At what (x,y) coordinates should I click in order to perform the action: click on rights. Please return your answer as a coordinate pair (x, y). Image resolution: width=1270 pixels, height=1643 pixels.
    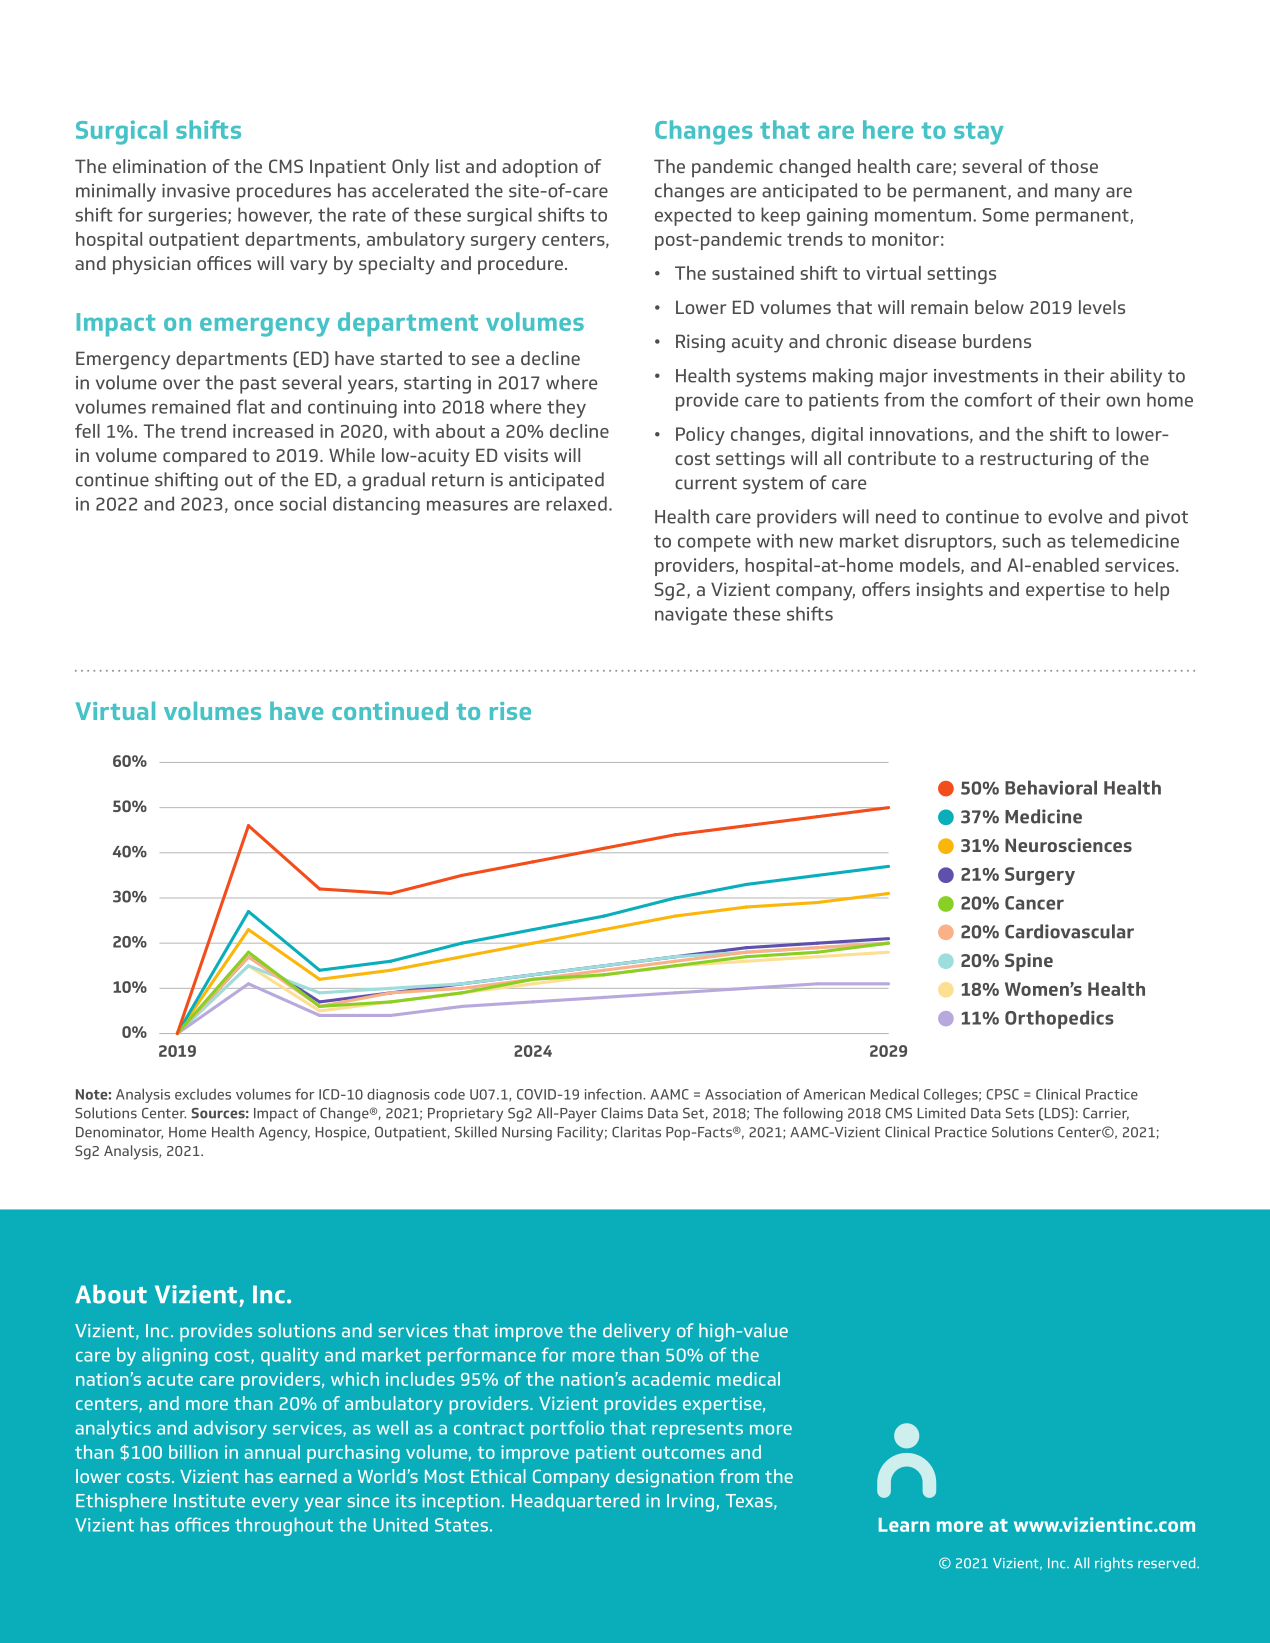
    Looking at the image, I should click on (1114, 1564).
